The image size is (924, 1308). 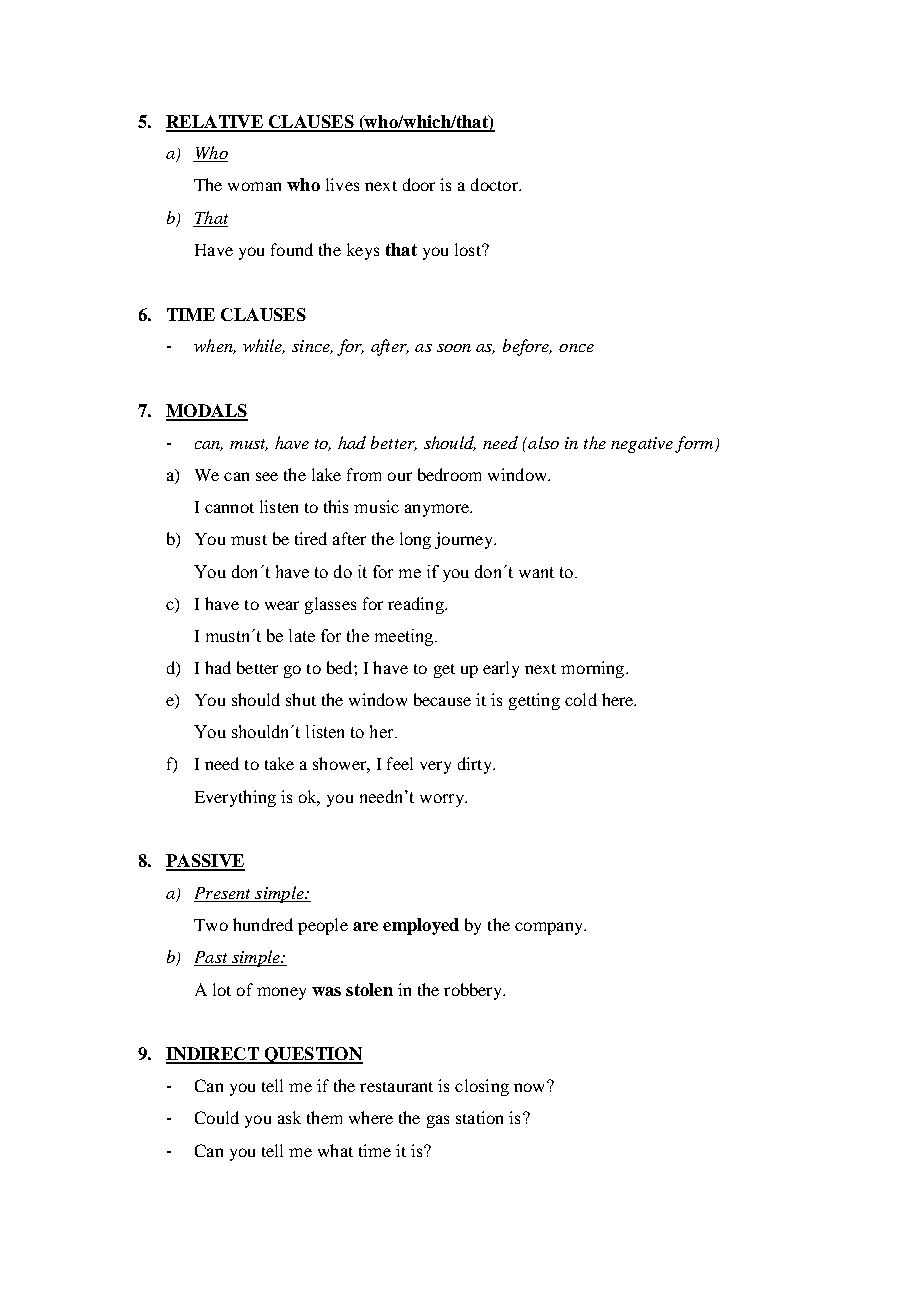 I want to click on now, so click(x=531, y=1086).
